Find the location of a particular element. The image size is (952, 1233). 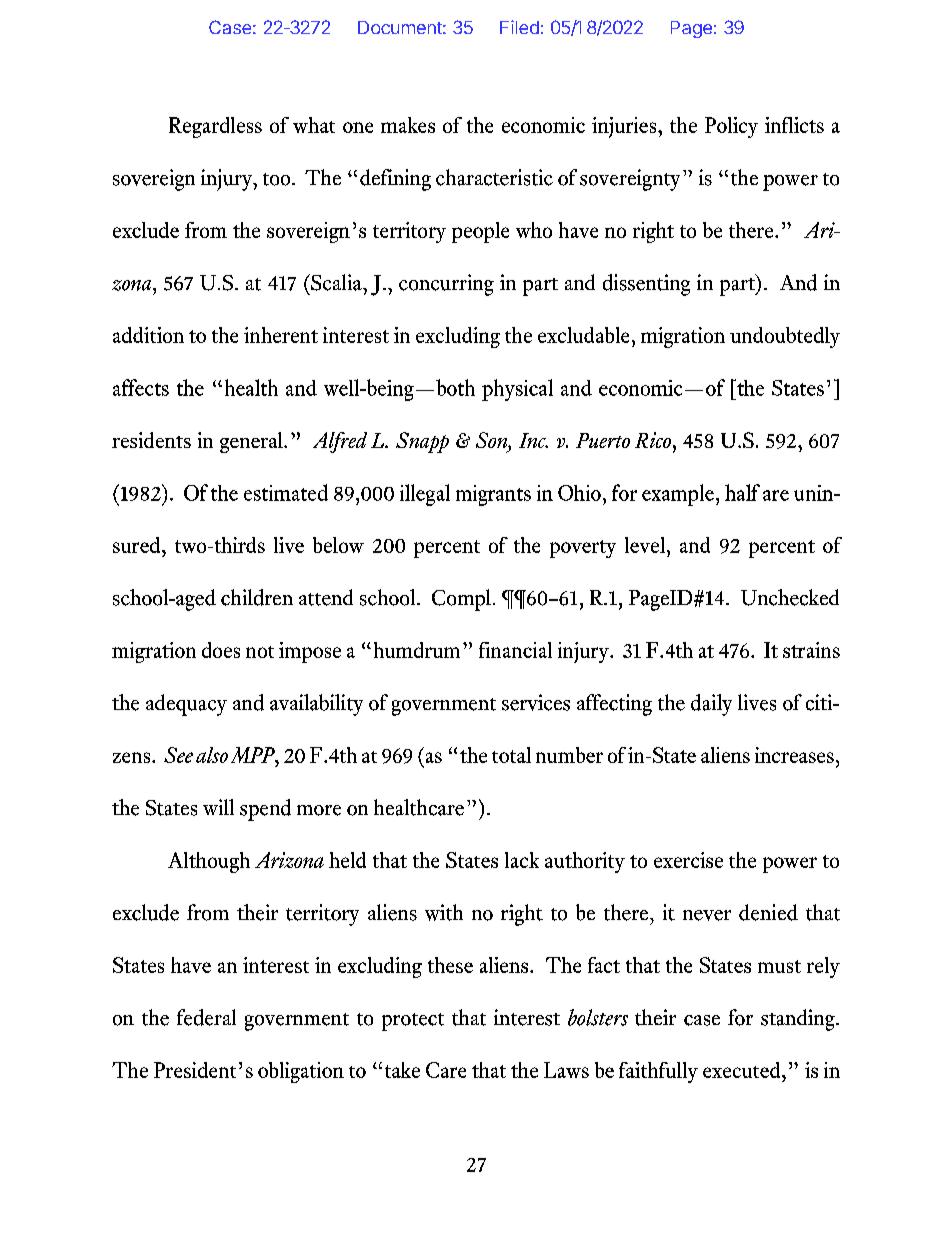

strains is located at coordinates (811, 650).
